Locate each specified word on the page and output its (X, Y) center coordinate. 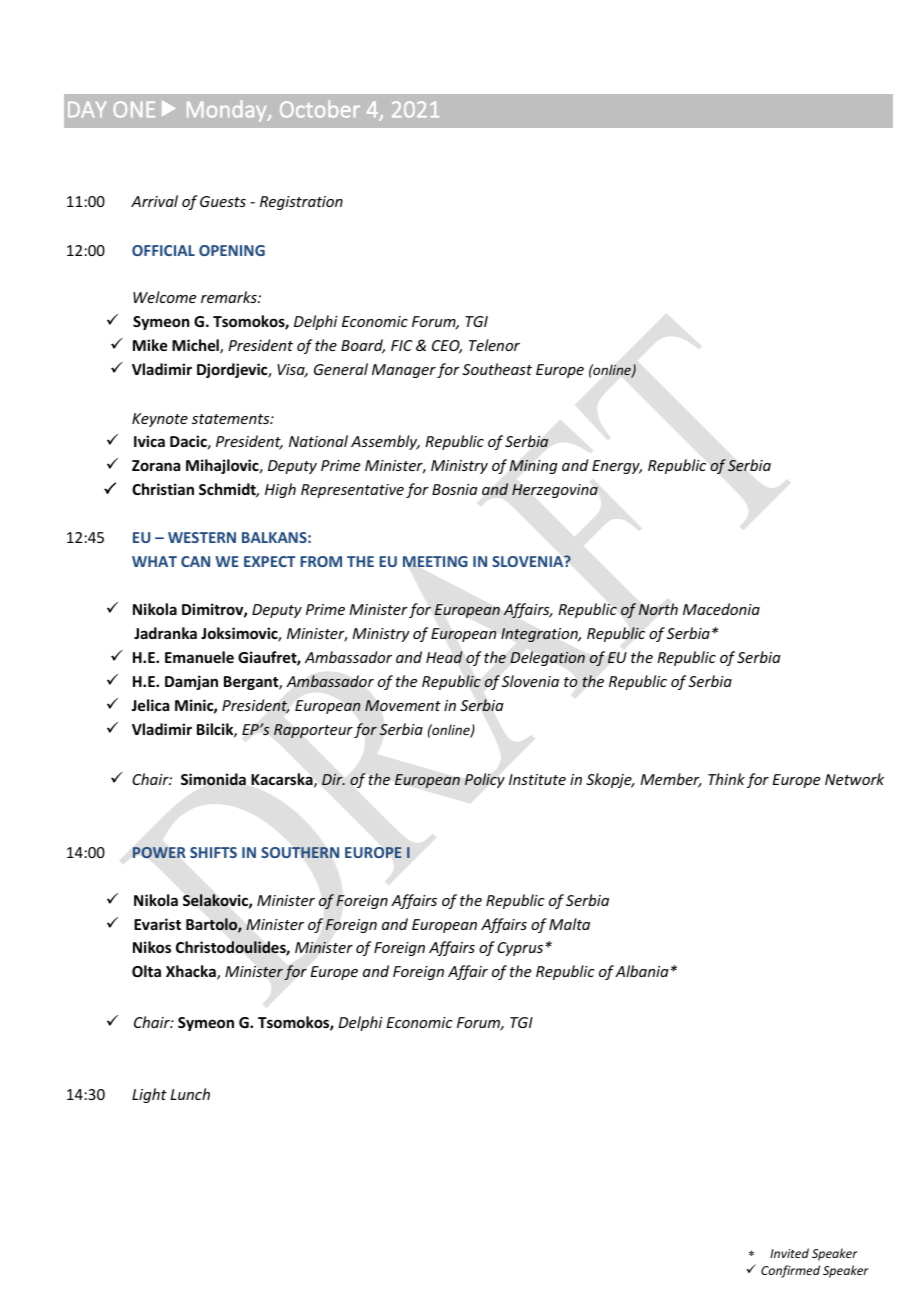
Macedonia (721, 609)
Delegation (548, 658)
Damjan (191, 682)
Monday (228, 111)
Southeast (497, 369)
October (320, 109)
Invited (789, 1253)
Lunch (190, 1094)
